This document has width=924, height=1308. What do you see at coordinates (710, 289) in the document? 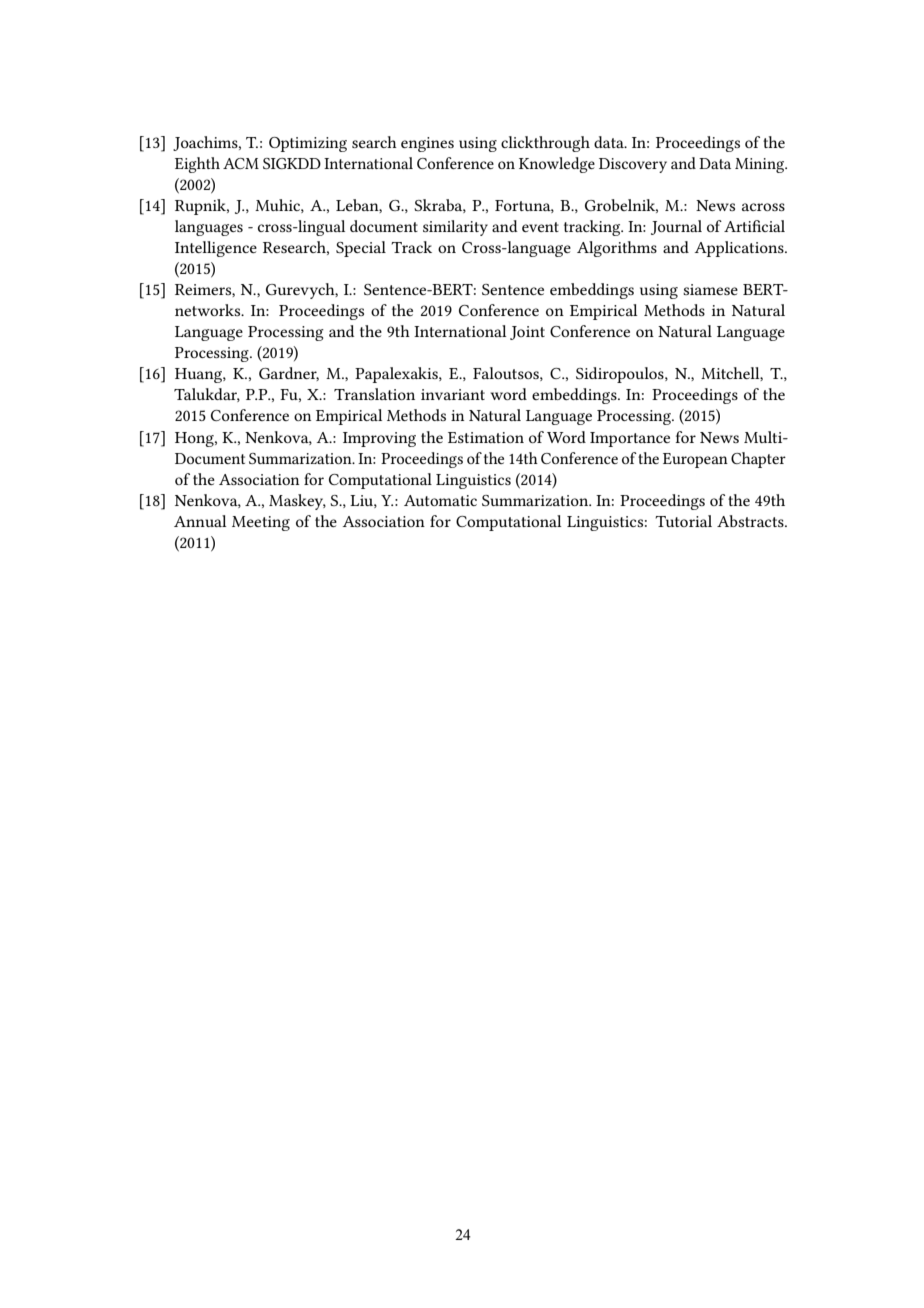
I see `siamese` at bounding box center [710, 289].
